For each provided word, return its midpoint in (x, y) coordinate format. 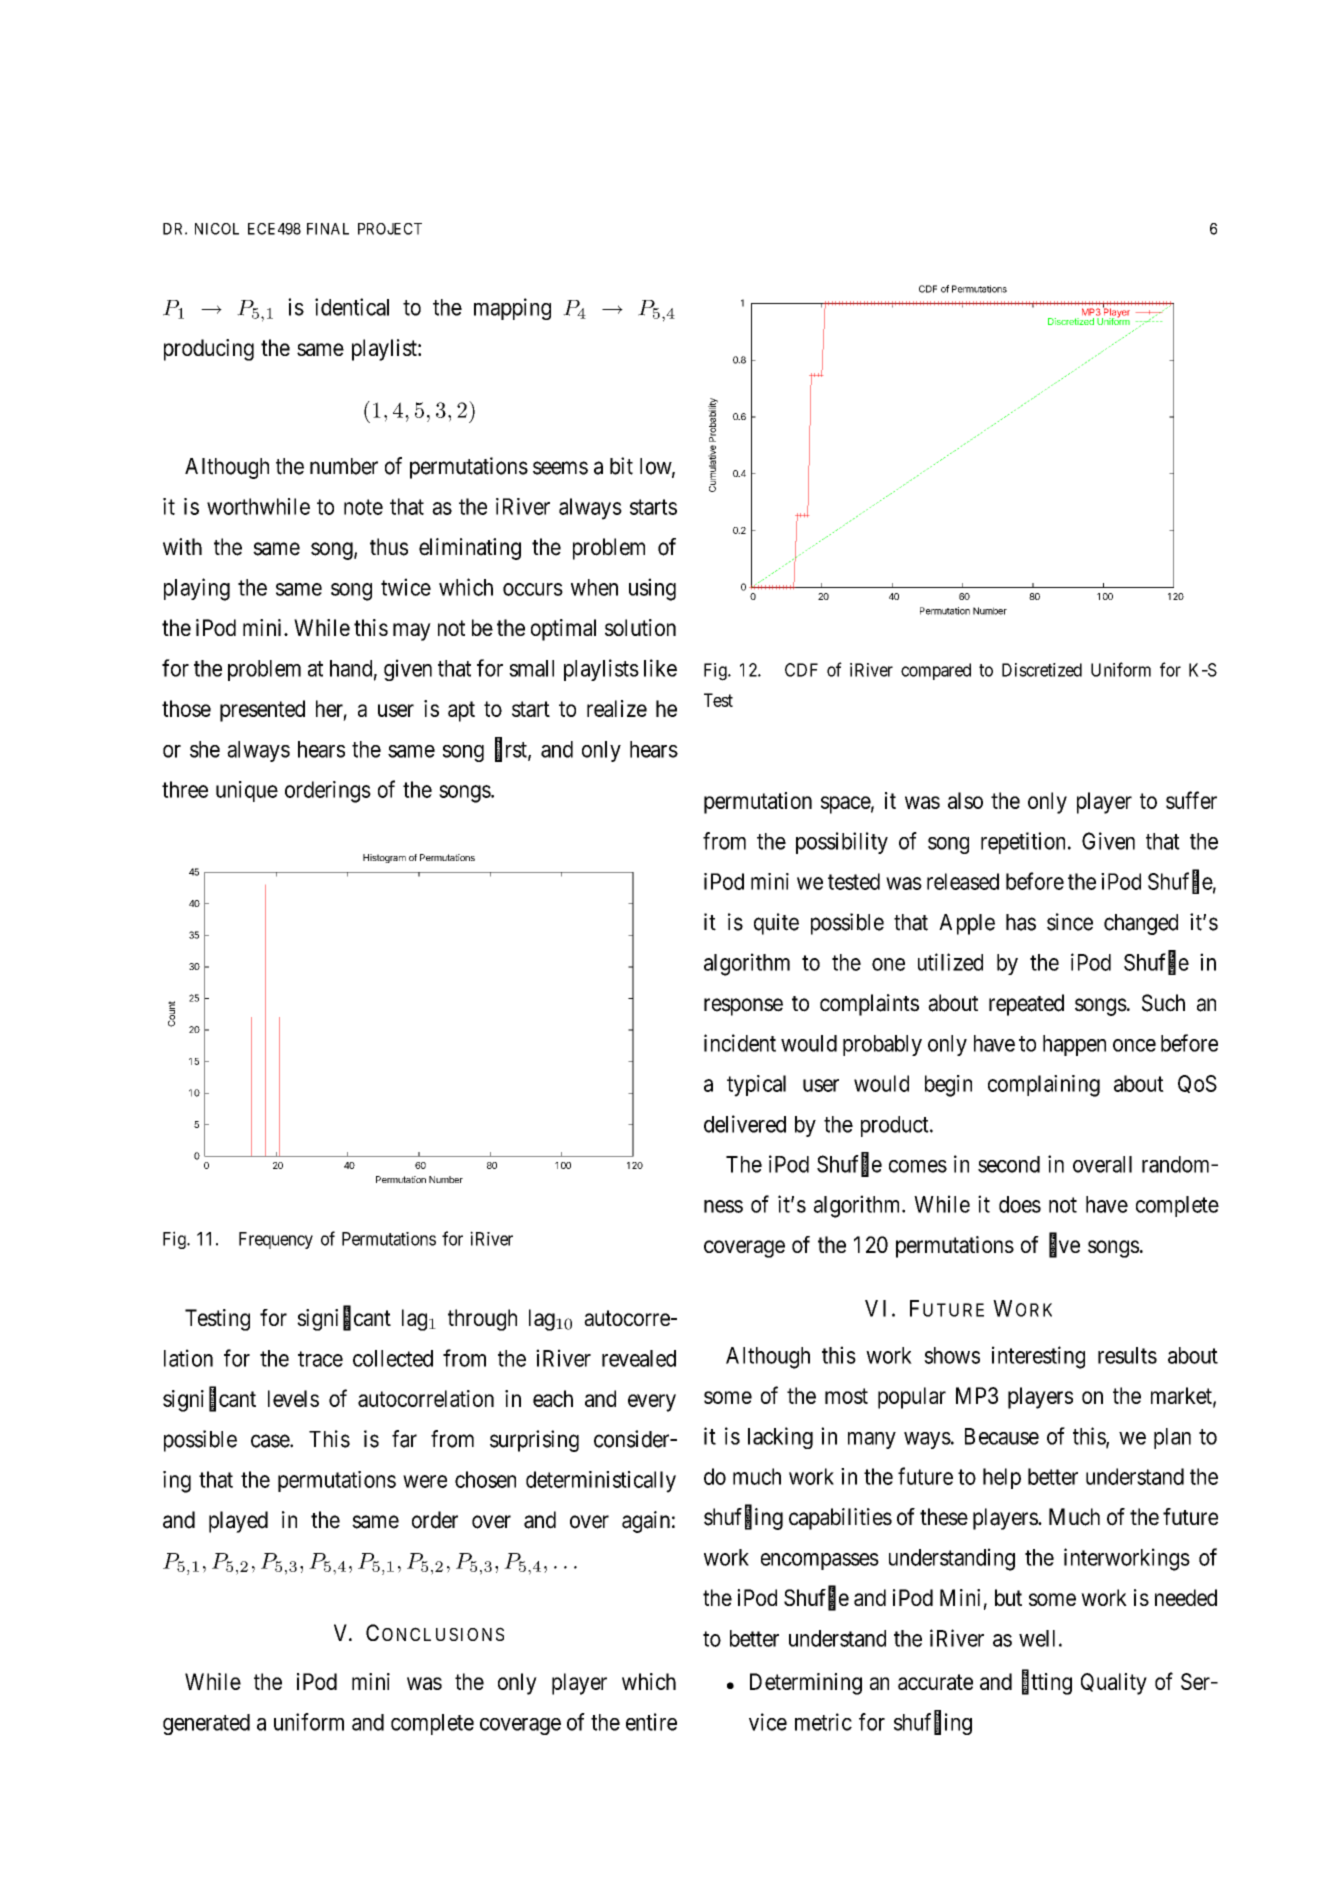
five (1064, 1245)
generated (206, 1724)
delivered (745, 1124)
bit (621, 466)
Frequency (276, 1240)
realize (617, 708)
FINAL (328, 229)
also (965, 800)
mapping (512, 309)
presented (262, 711)
